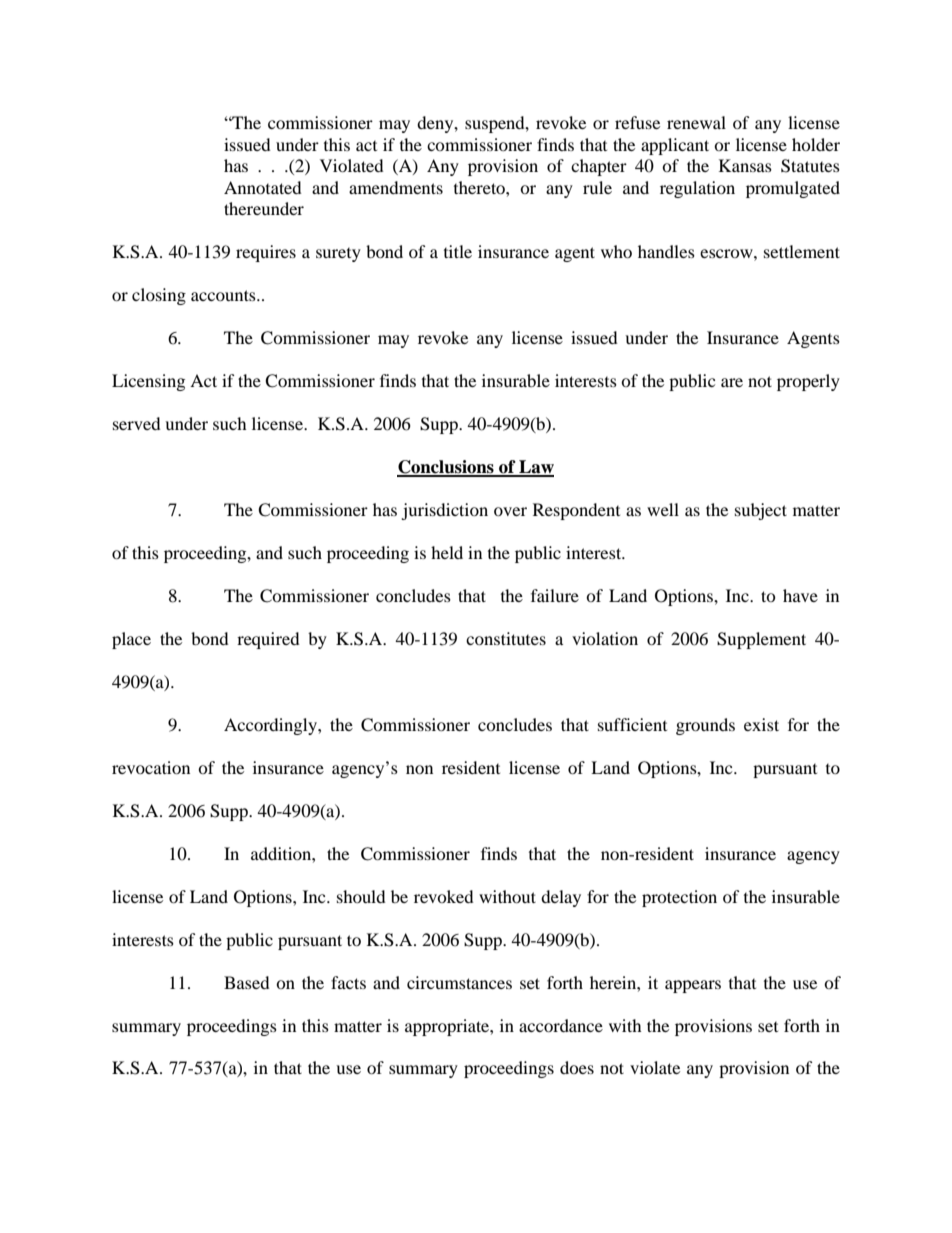 Image resolution: width=952 pixels, height=1233 pixels. I want to click on thereto, so click(480, 187).
